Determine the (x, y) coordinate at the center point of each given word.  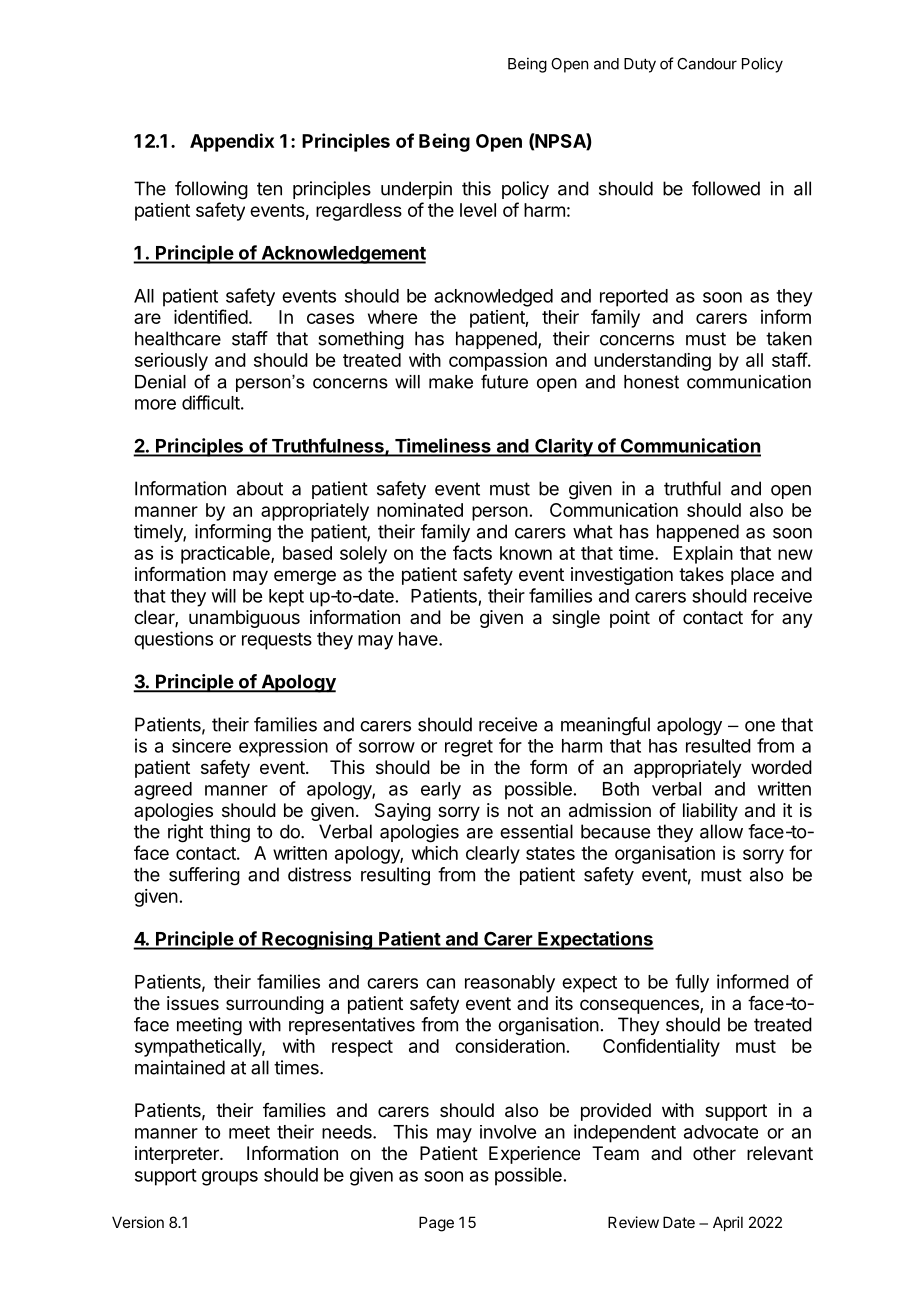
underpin (416, 190)
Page (436, 1224)
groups (230, 1178)
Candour (707, 64)
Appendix (232, 142)
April (728, 1223)
